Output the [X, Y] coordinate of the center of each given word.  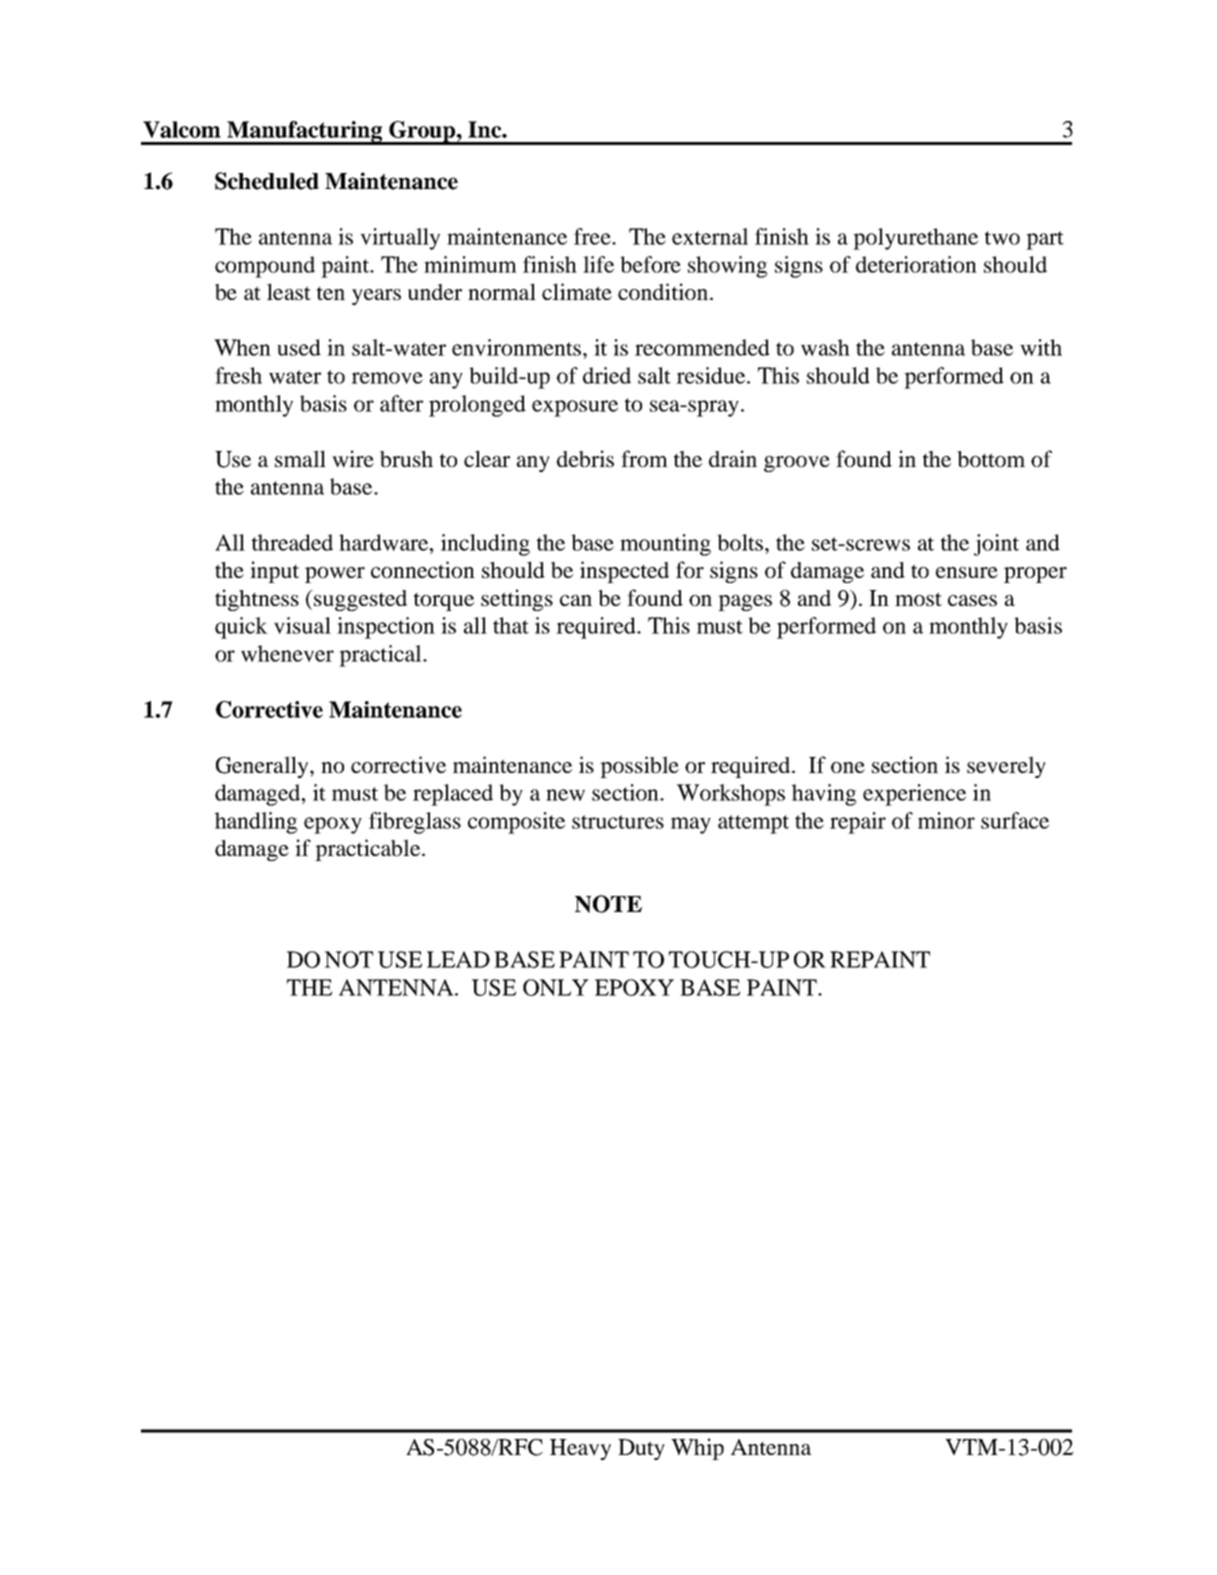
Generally [263, 767]
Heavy [580, 1449]
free [593, 236]
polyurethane [915, 239]
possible [639, 767]
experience [914, 795]
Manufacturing [305, 133]
